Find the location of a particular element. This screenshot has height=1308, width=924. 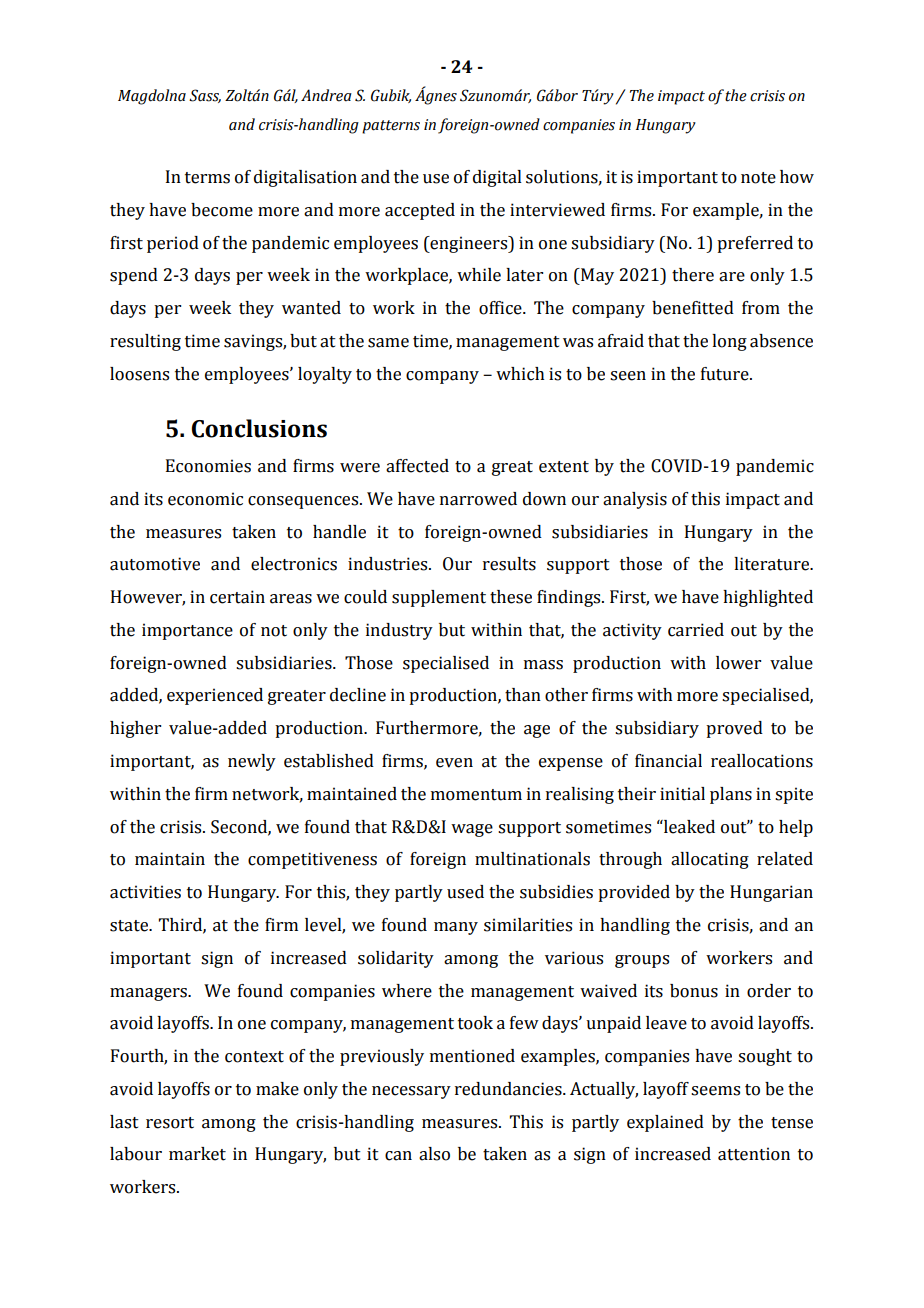

Economies is located at coordinates (208, 466).
